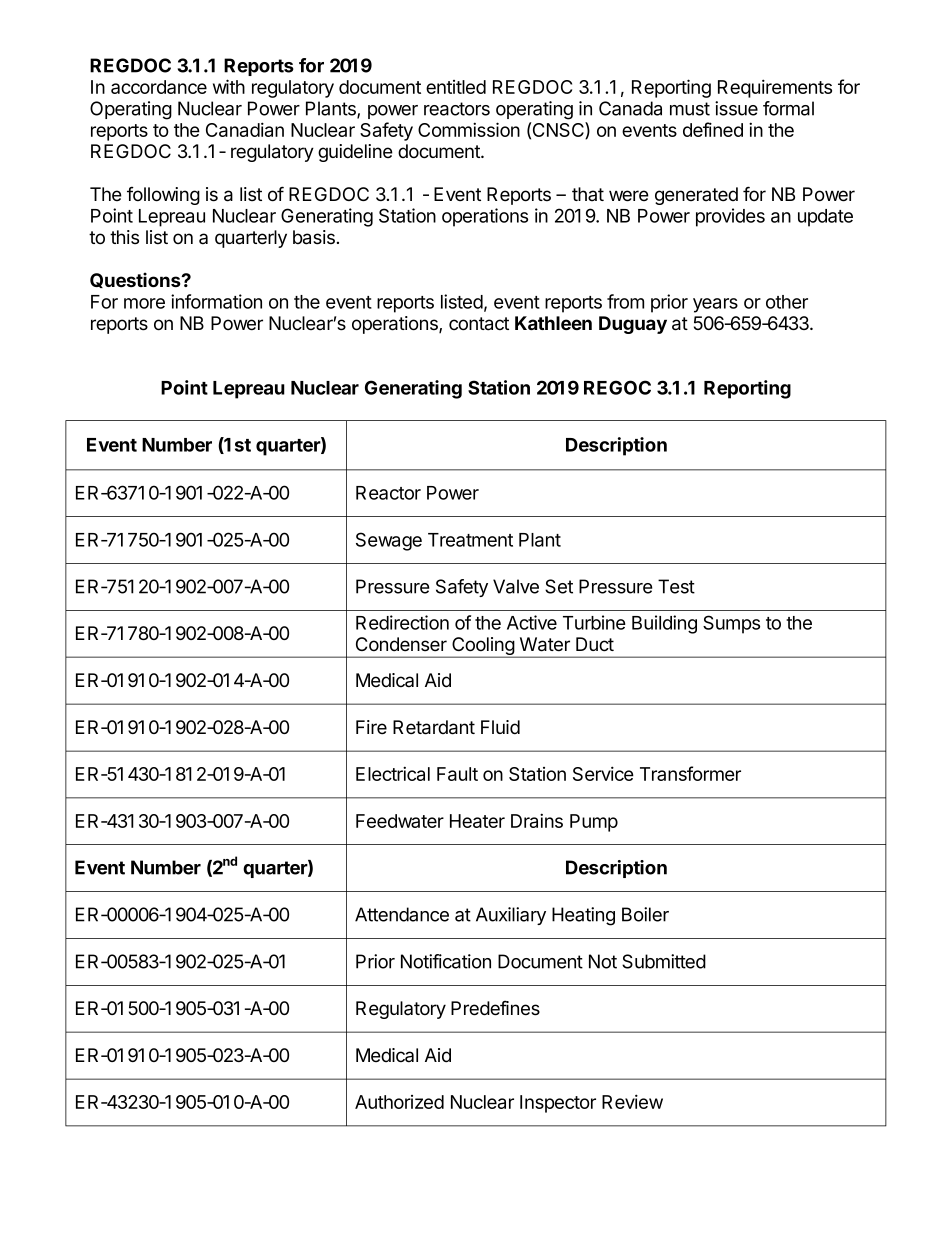  Describe the element at coordinates (393, 773) in the screenshot. I see `Electrical` at that location.
